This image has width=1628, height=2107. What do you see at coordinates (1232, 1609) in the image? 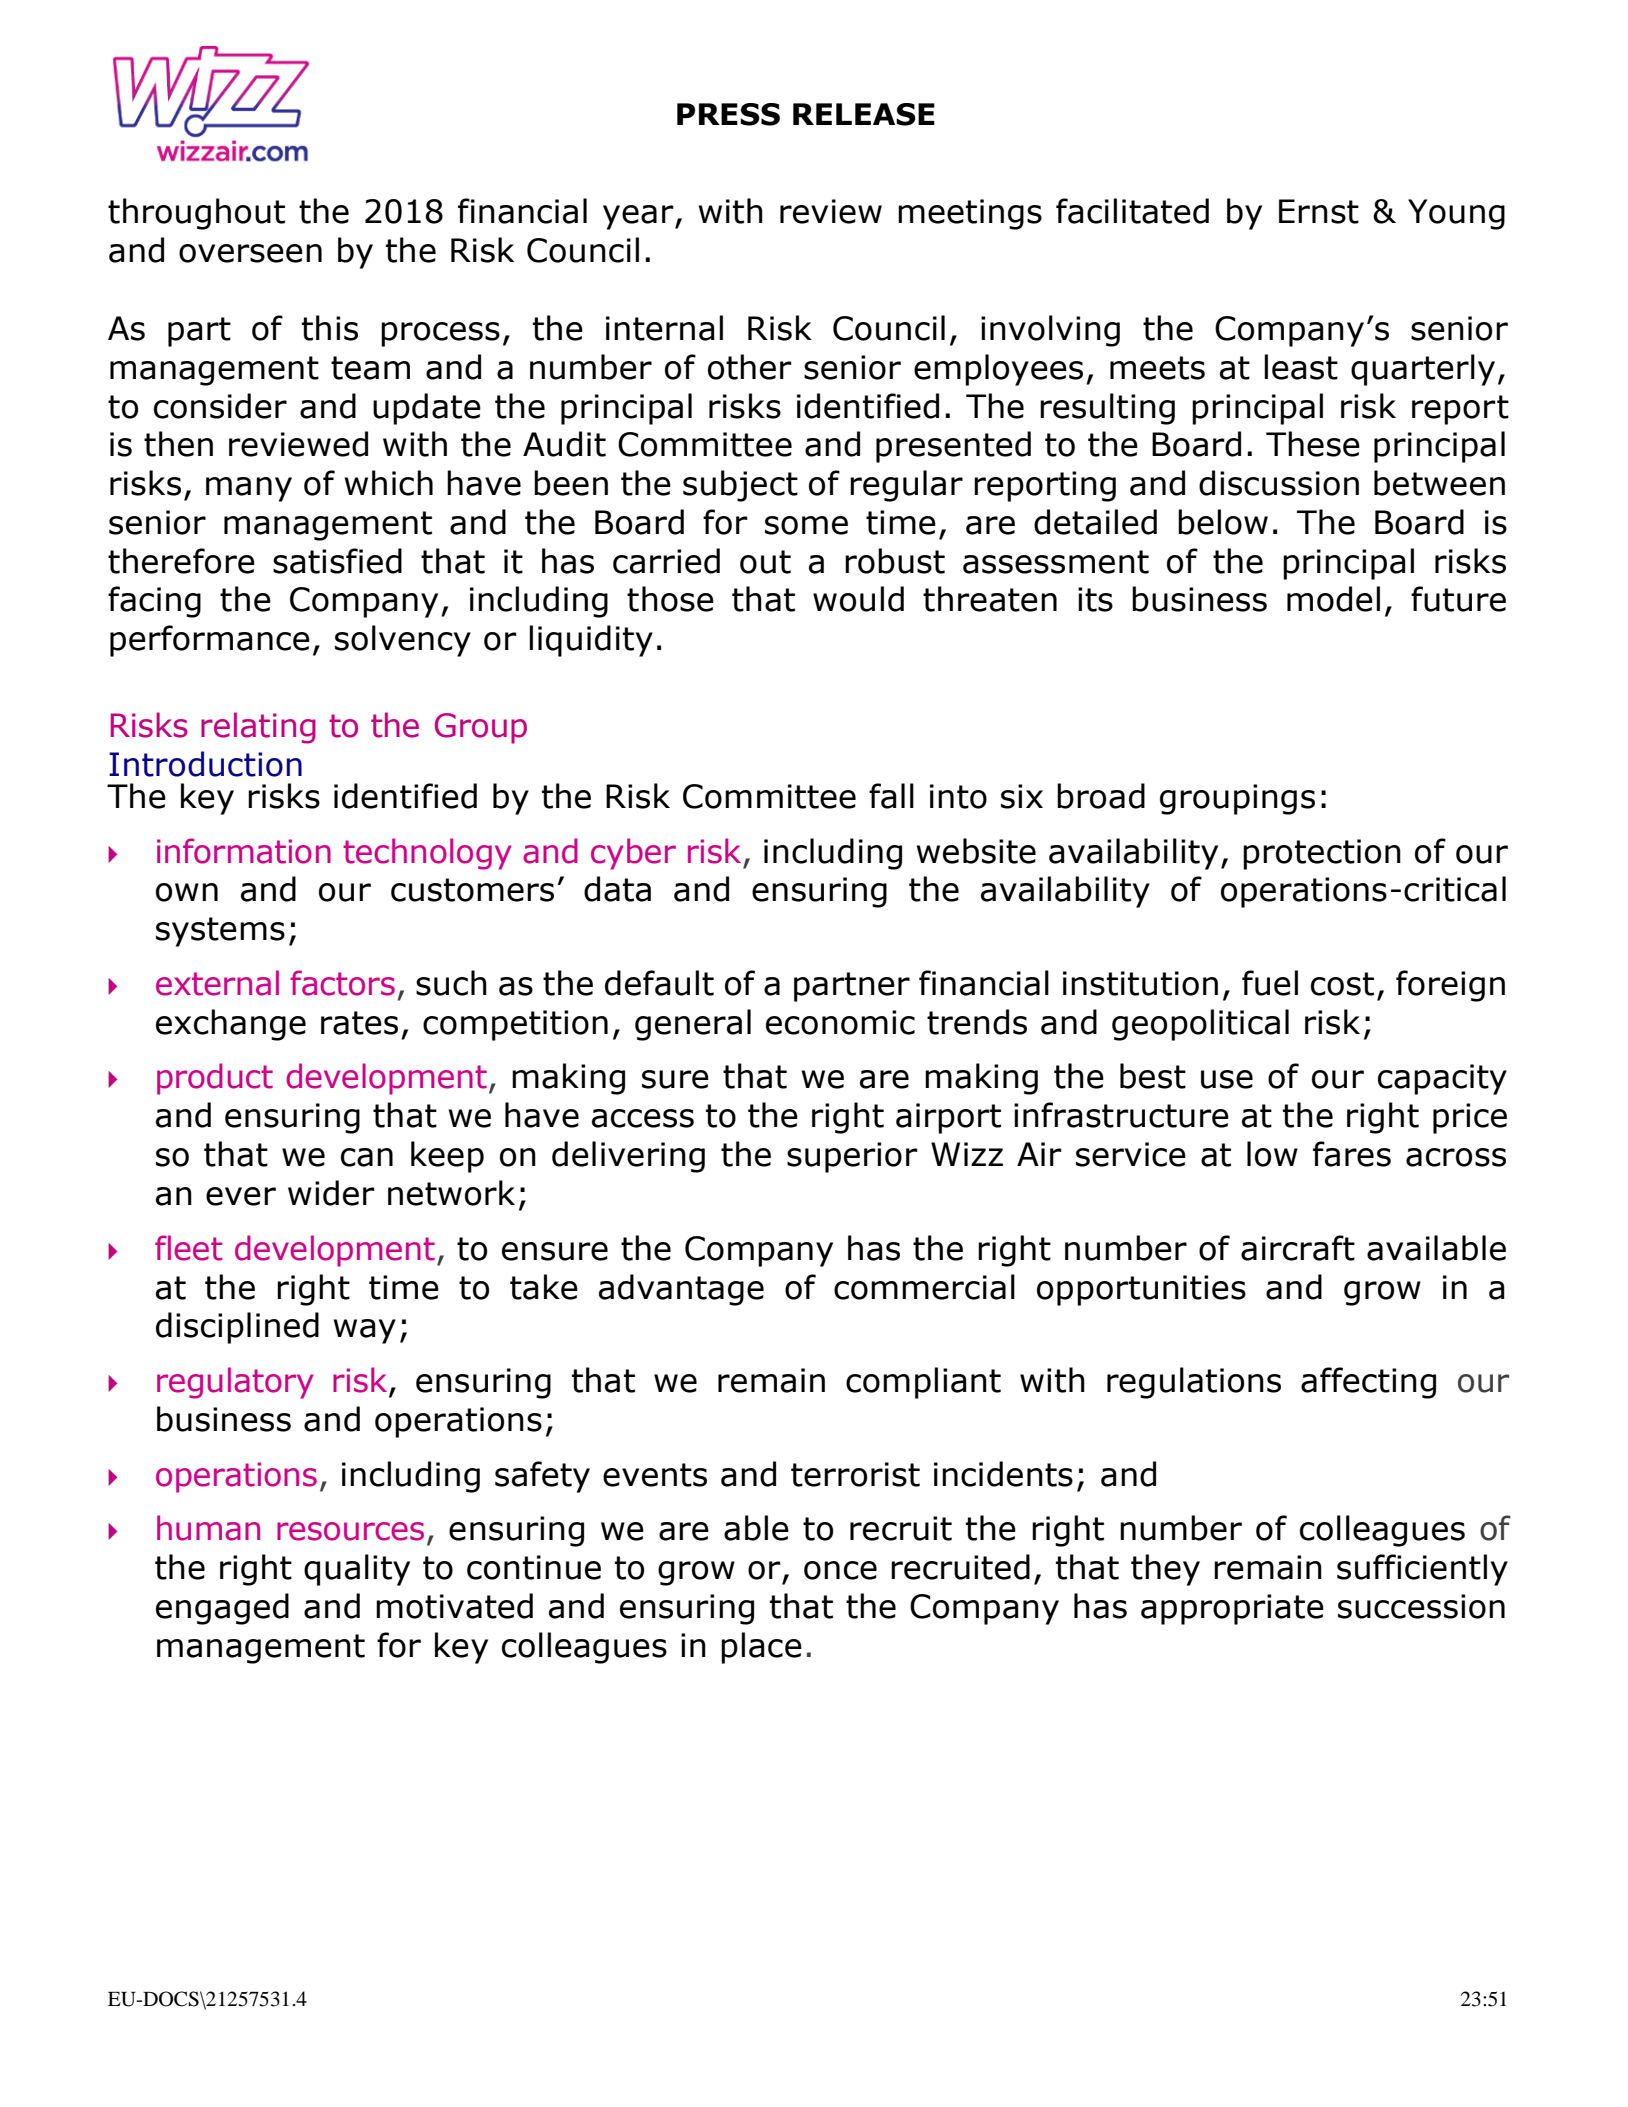
I see `appropriate` at bounding box center [1232, 1609].
